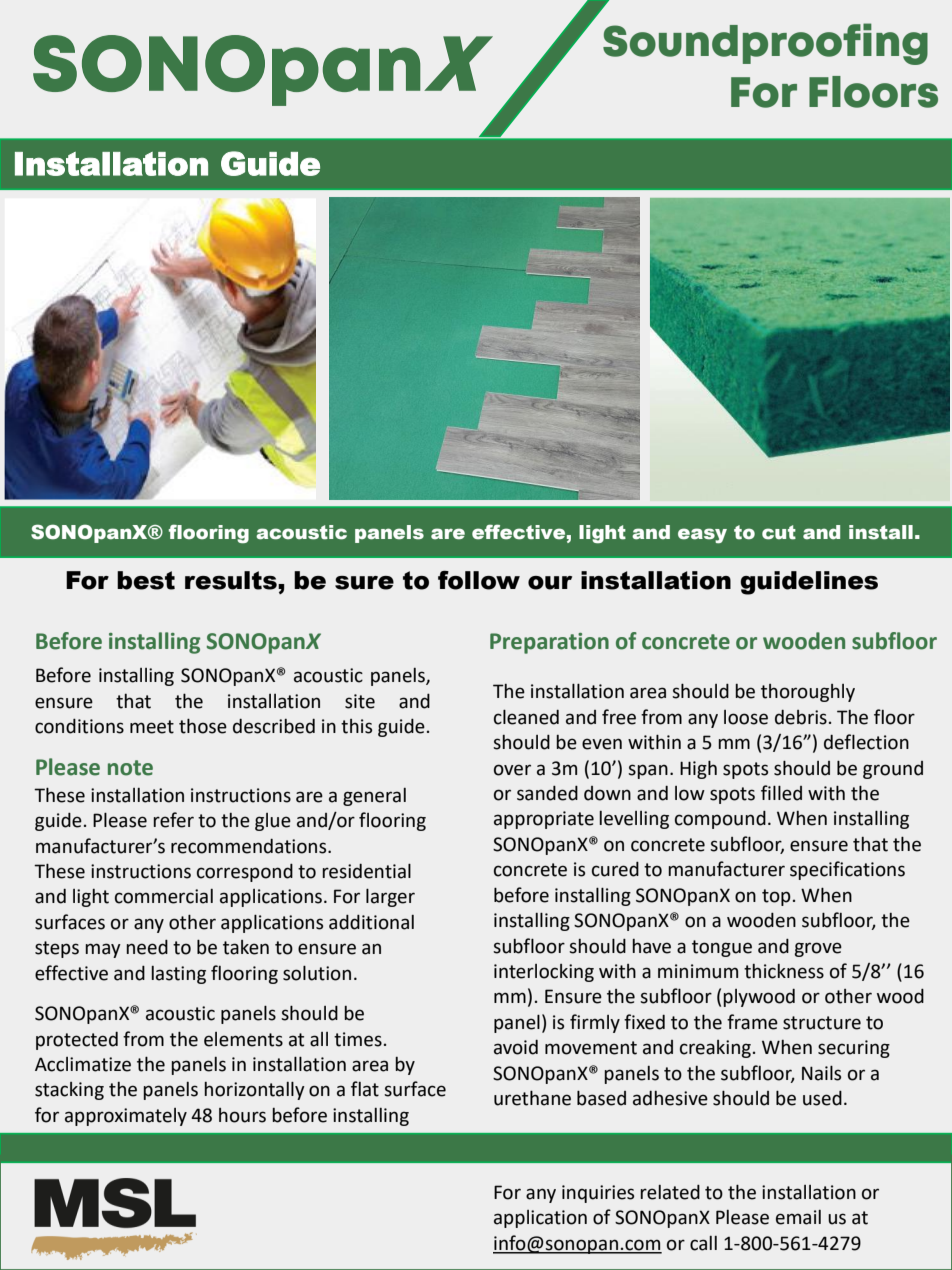 The width and height of the screenshot is (952, 1270). I want to click on thoroughly, so click(808, 693).
